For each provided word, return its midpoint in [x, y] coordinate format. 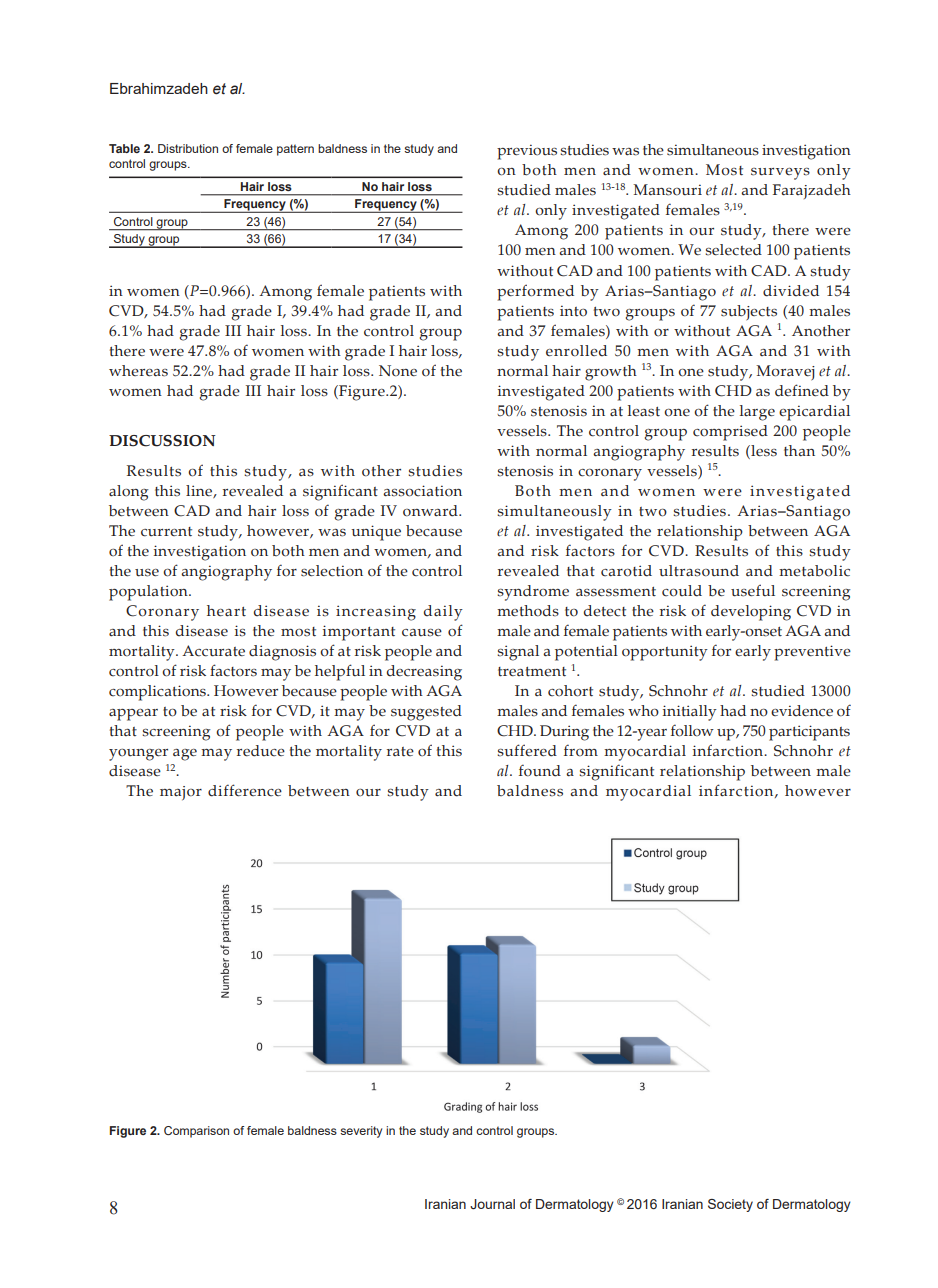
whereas [138, 371]
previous [527, 152]
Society [730, 1205]
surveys [780, 174]
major [181, 793]
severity [361, 1132]
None [398, 371]
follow [692, 730]
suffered [527, 750]
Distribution [188, 148]
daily [443, 613]
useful [753, 590]
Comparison [196, 1132]
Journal [492, 1204]
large [757, 413]
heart [226, 611]
